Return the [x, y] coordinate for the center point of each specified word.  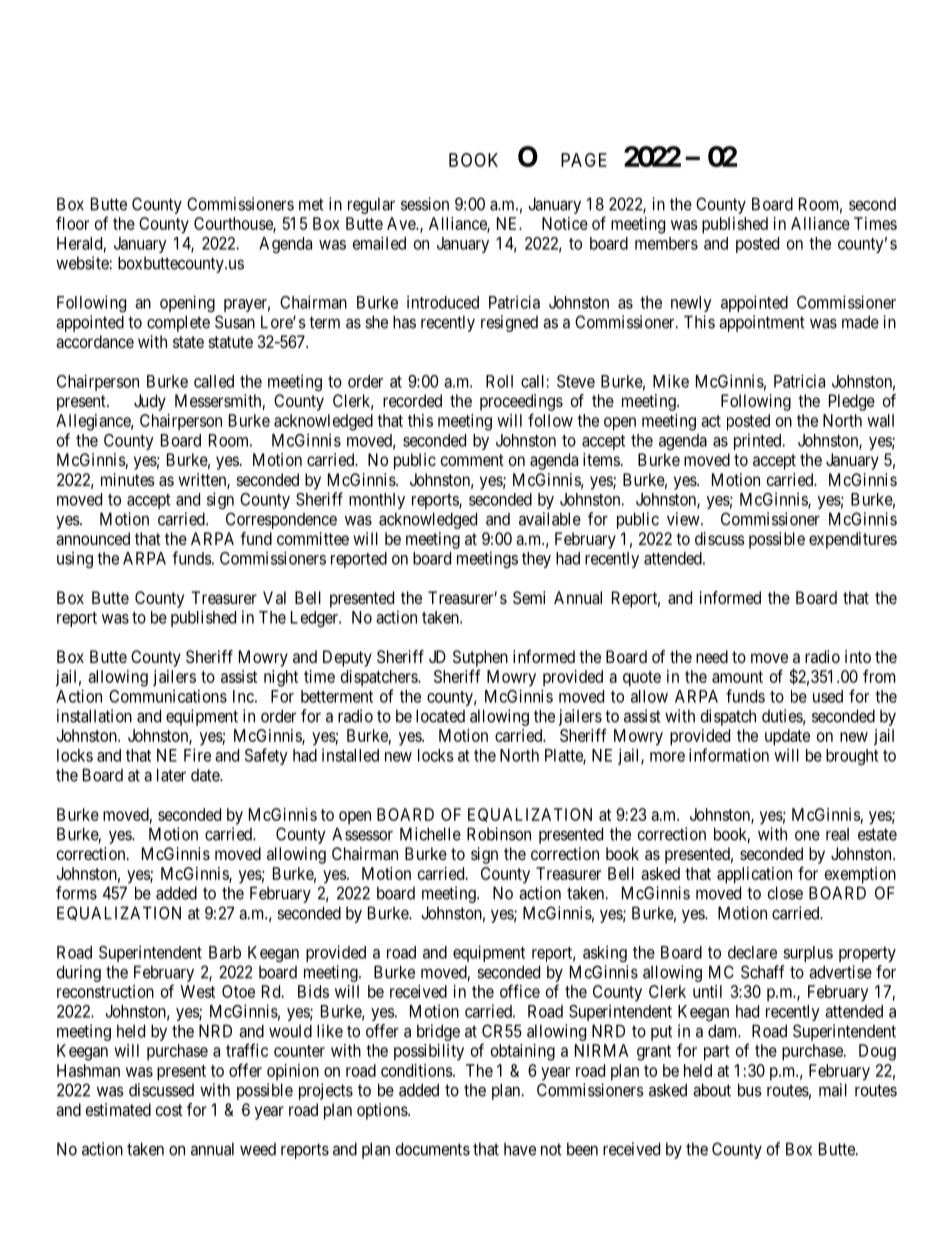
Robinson [499, 834]
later [171, 775]
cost [169, 1110]
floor [72, 223]
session [425, 204]
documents [433, 1149]
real [837, 834]
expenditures [853, 540]
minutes [128, 479]
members [666, 243]
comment [472, 460]
